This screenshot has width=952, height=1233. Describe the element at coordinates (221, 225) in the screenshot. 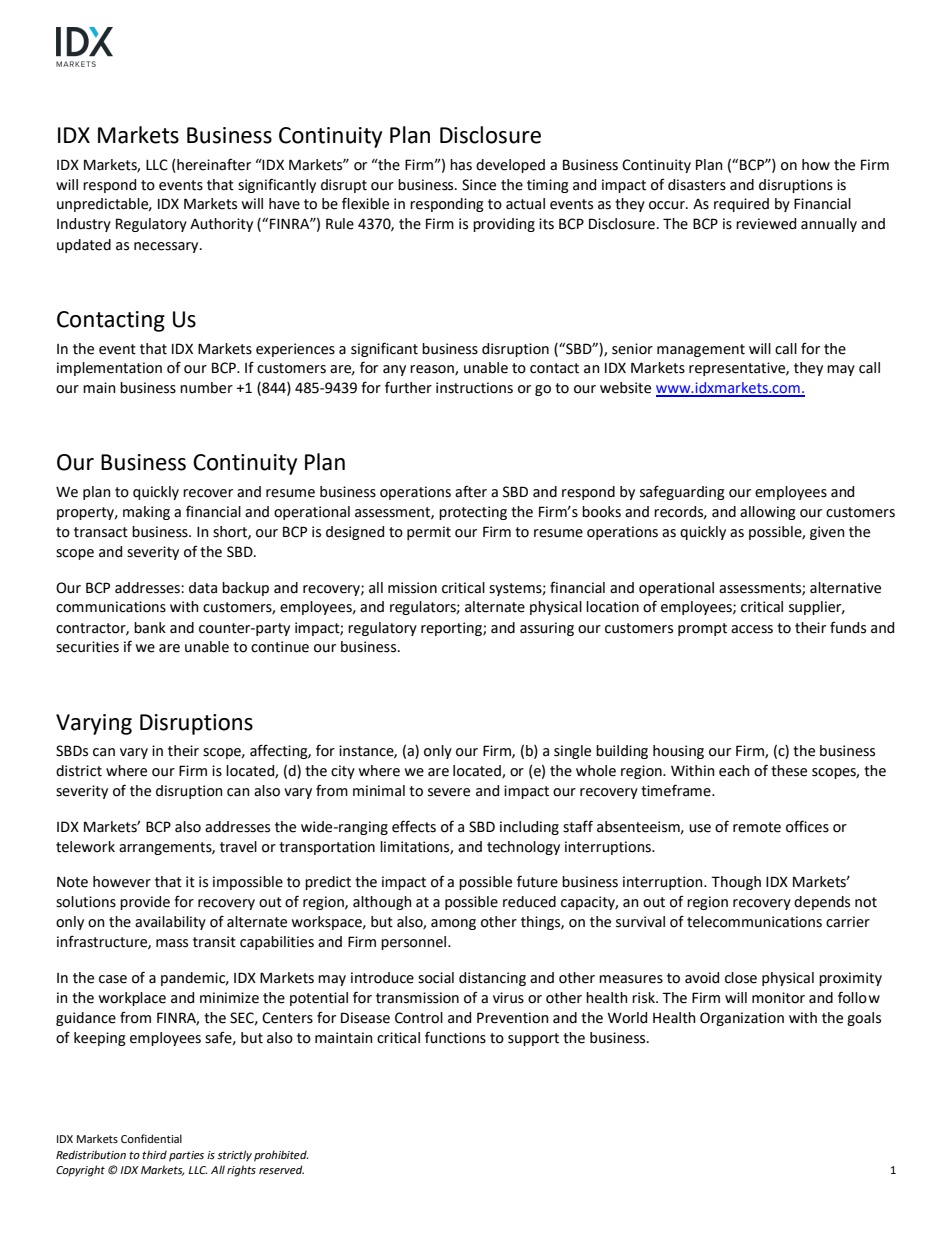

I see `Authority` at that location.
